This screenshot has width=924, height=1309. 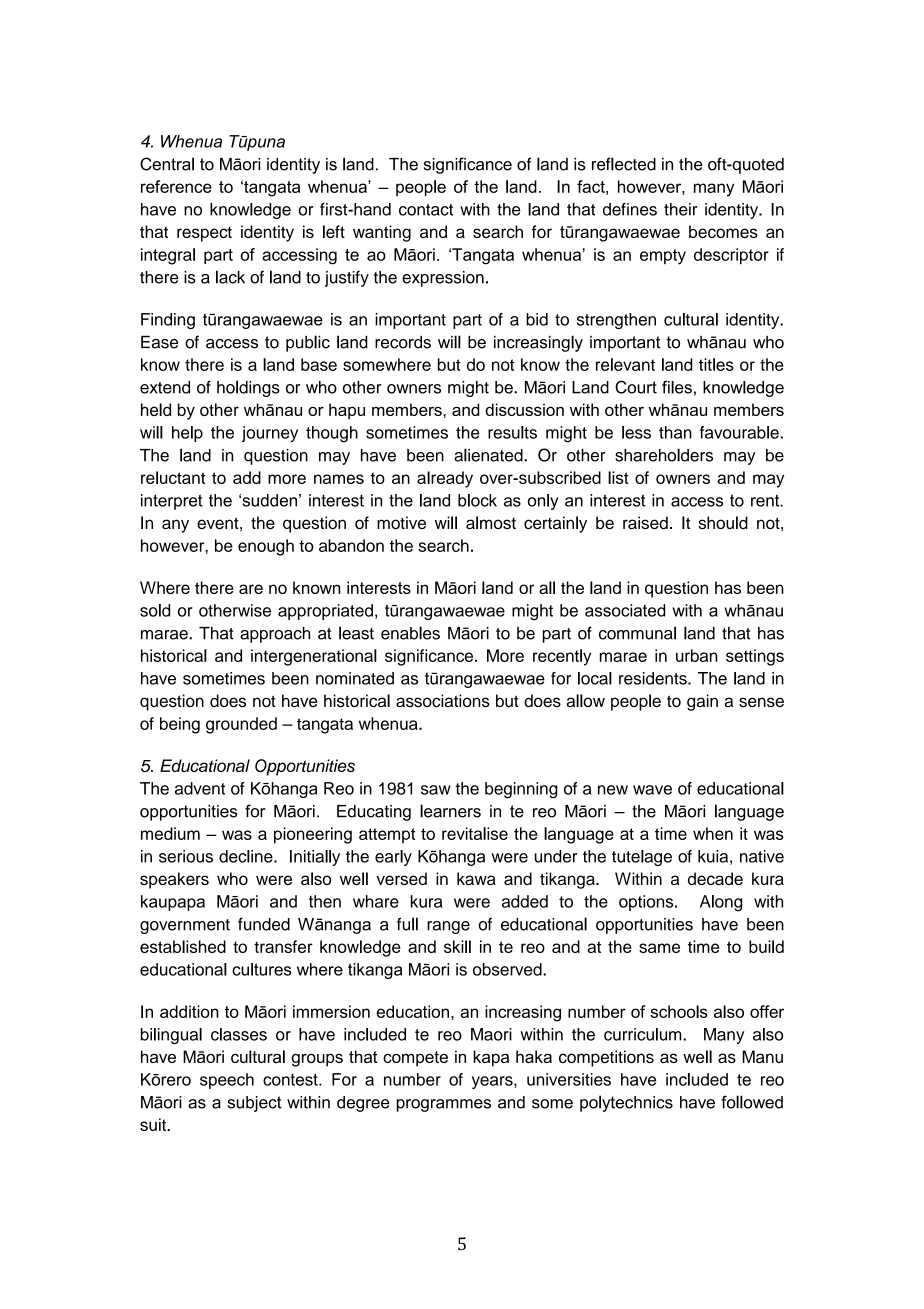 I want to click on speech, so click(x=227, y=1081).
